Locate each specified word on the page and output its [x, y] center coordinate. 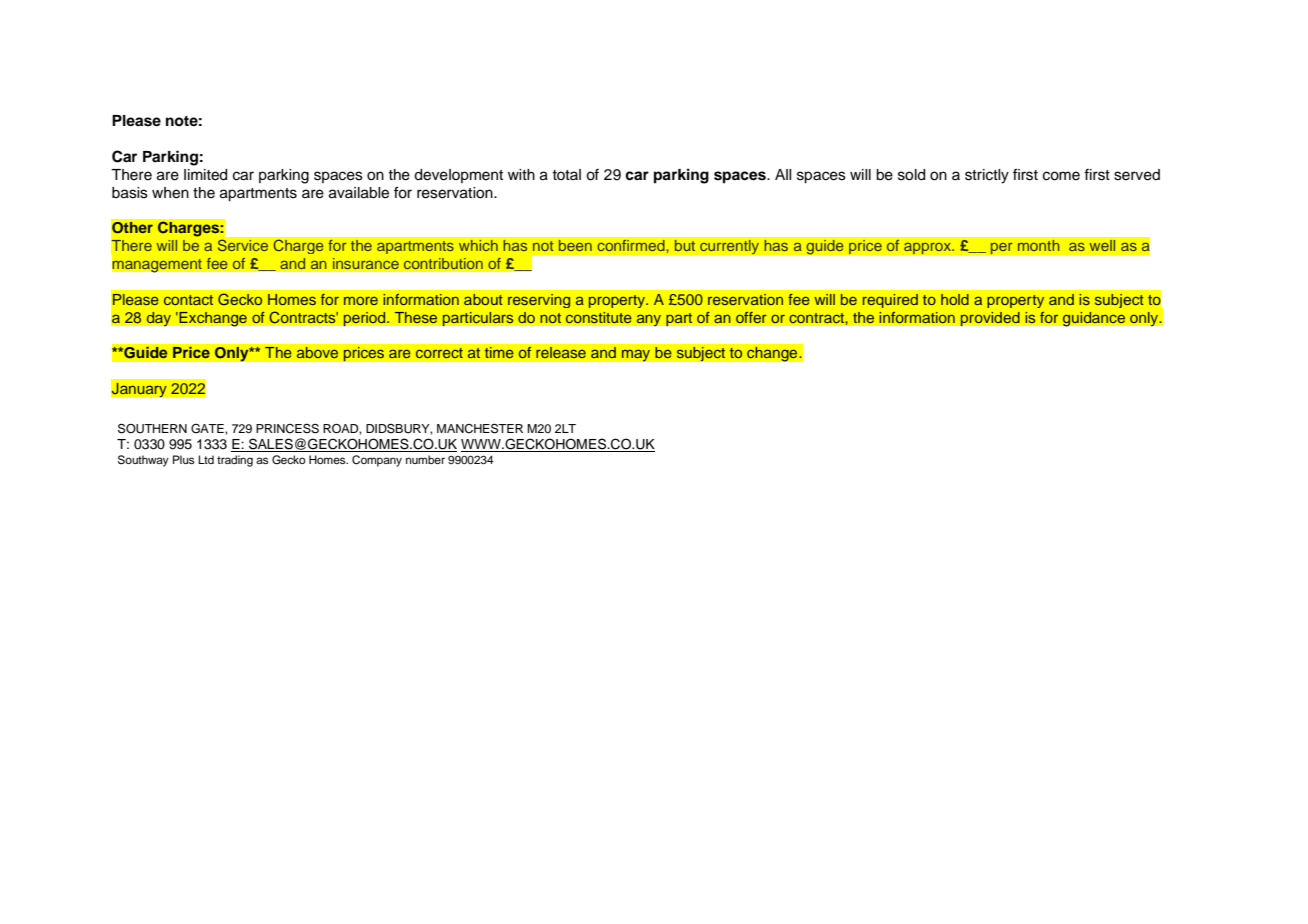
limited [205, 175]
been [575, 245]
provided [990, 318]
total [566, 174]
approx [928, 248]
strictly [987, 176]
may [635, 355]
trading [235, 461]
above [317, 352]
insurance [365, 263]
